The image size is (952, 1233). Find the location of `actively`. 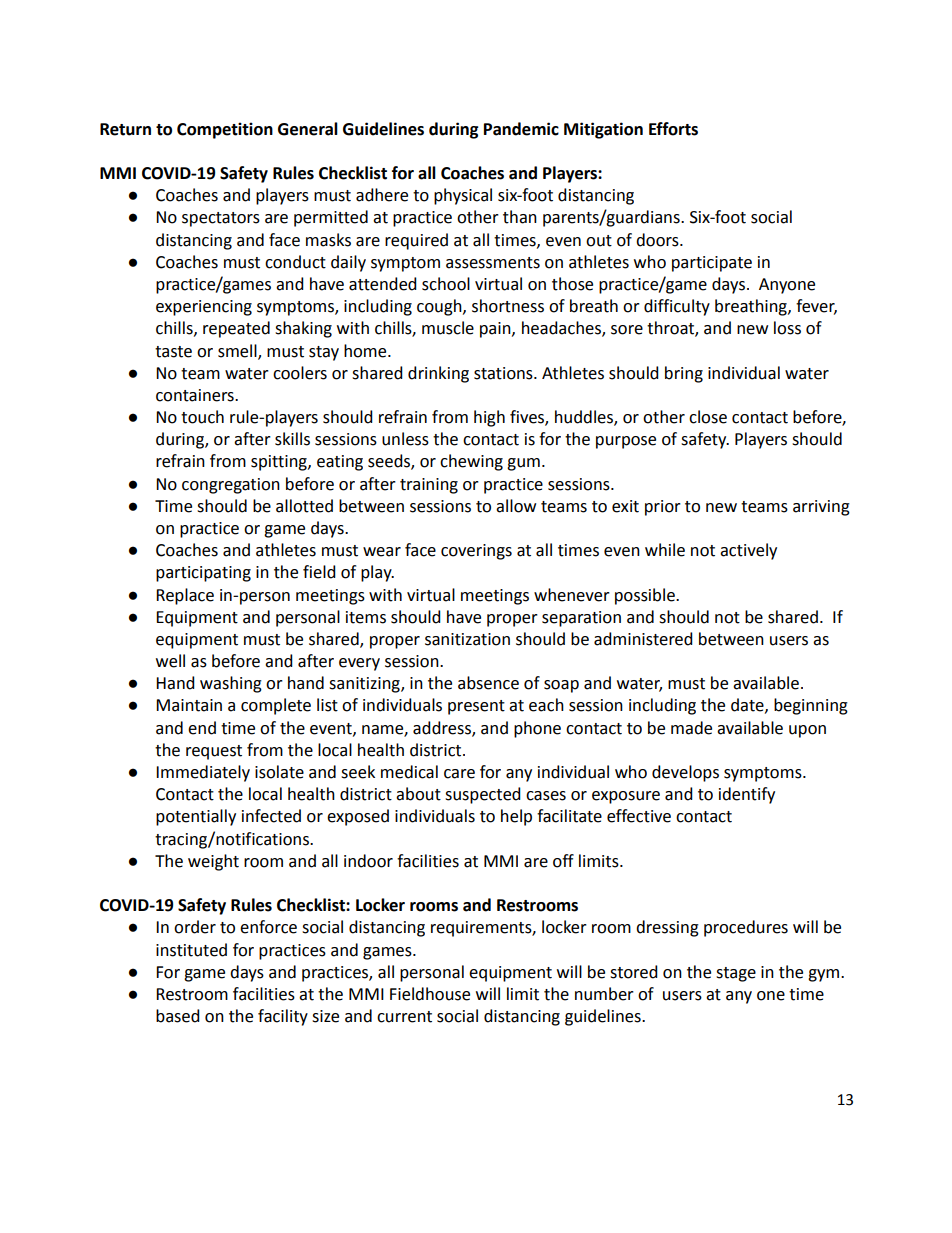

actively is located at coordinates (748, 551).
